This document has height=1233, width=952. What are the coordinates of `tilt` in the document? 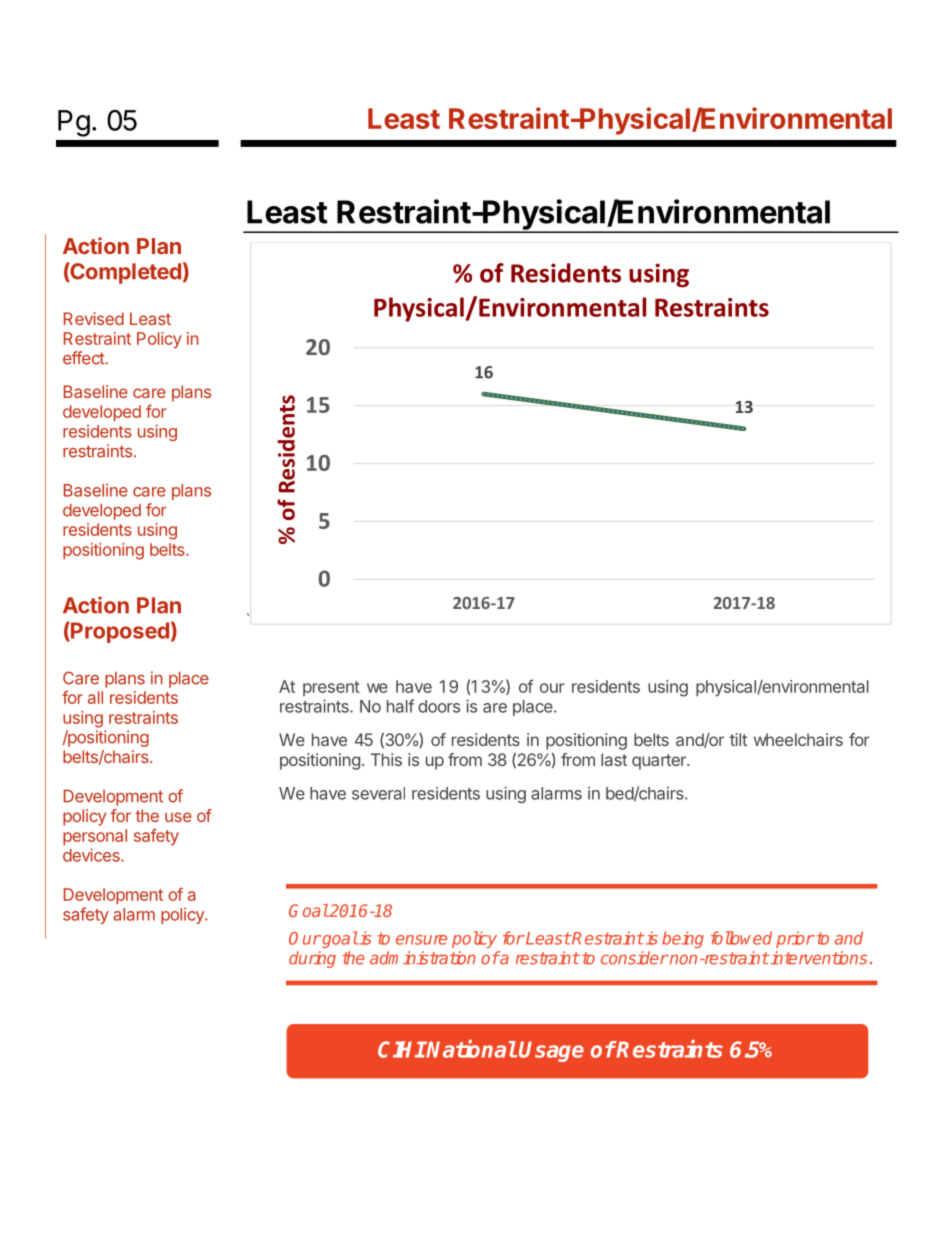 It's located at (738, 739).
